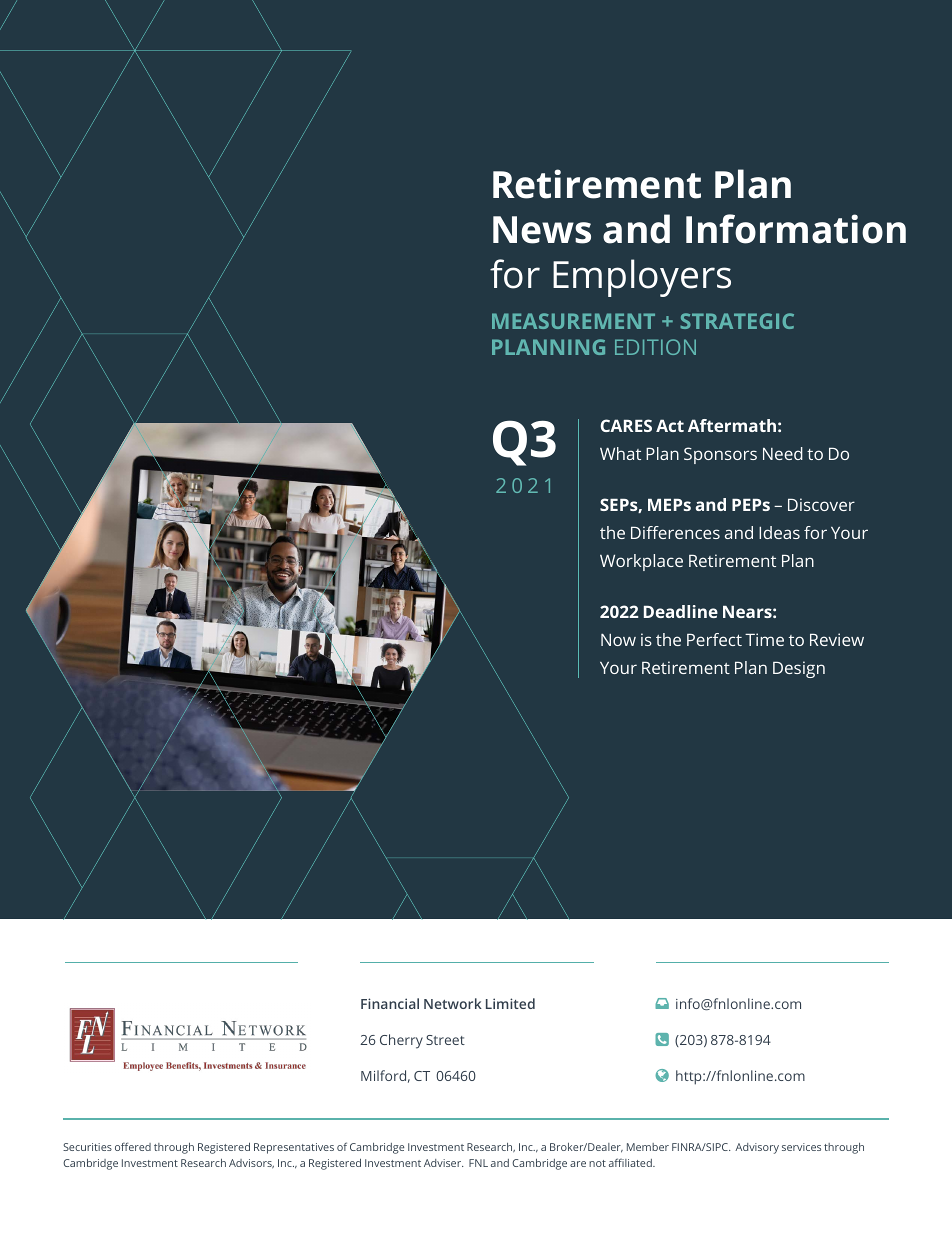 This image has height=1233, width=952. What do you see at coordinates (443, 1163) in the image?
I see `Adviser` at bounding box center [443, 1163].
